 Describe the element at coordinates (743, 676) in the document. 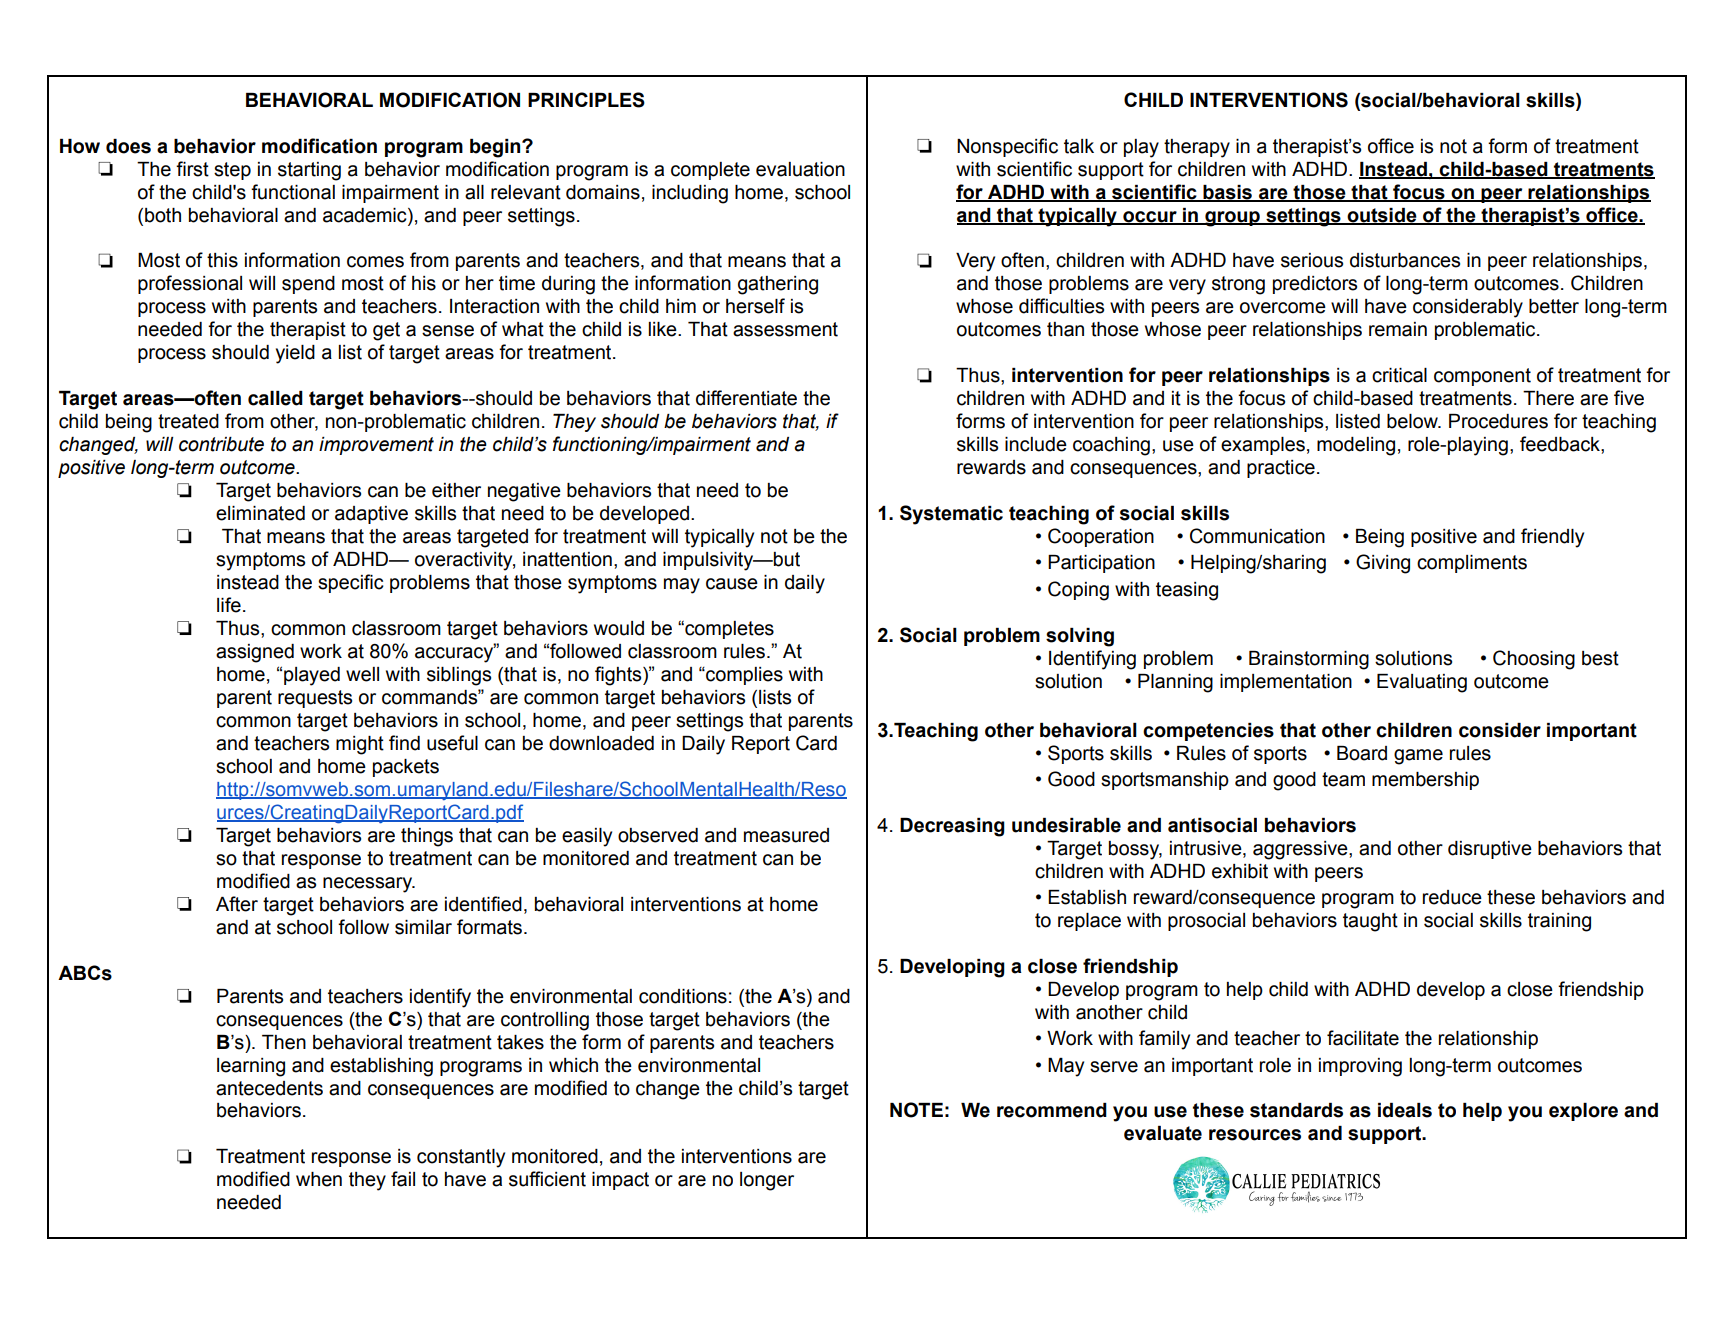

I see `complies` at that location.
